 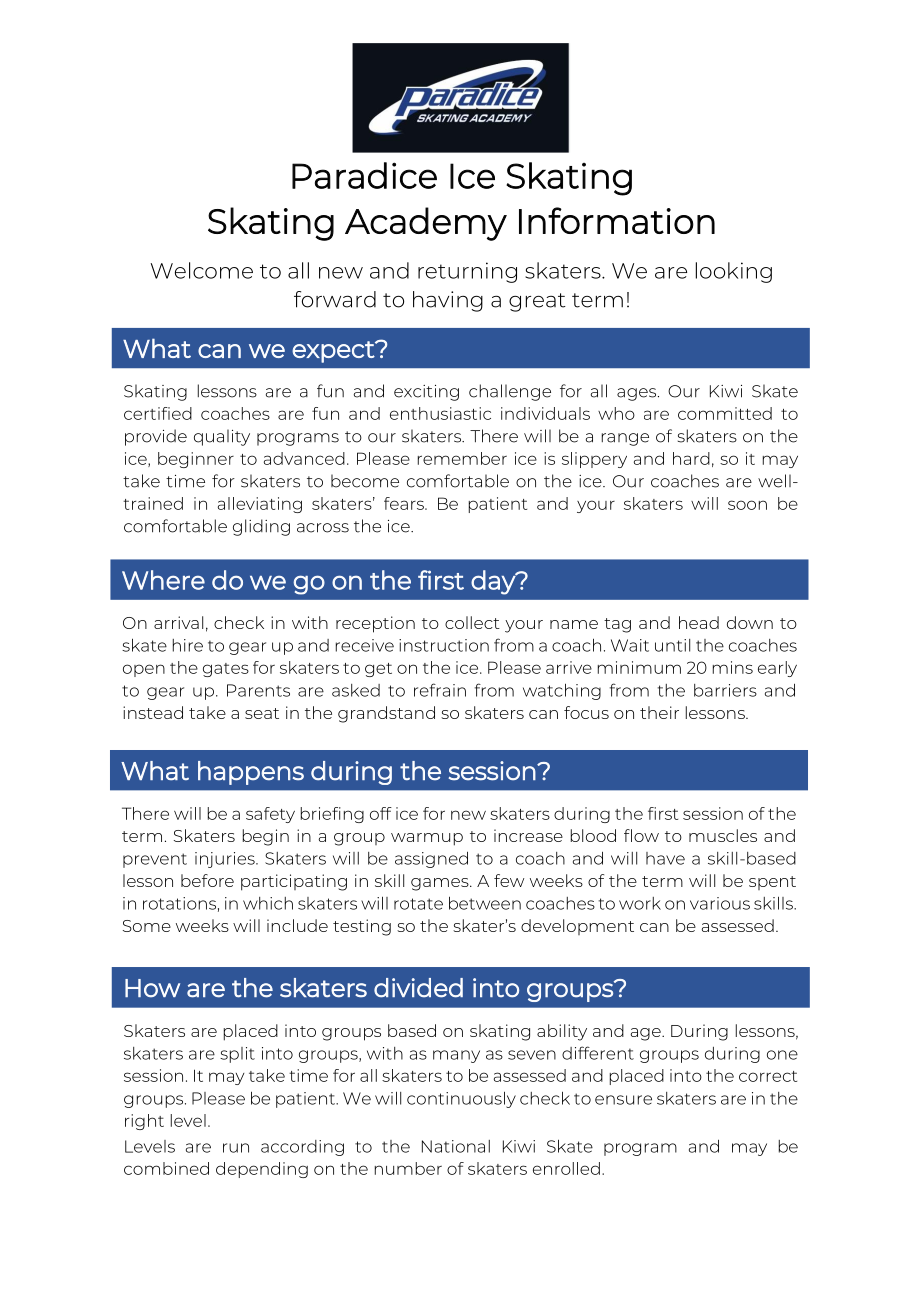 I want to click on returning, so click(x=467, y=272).
